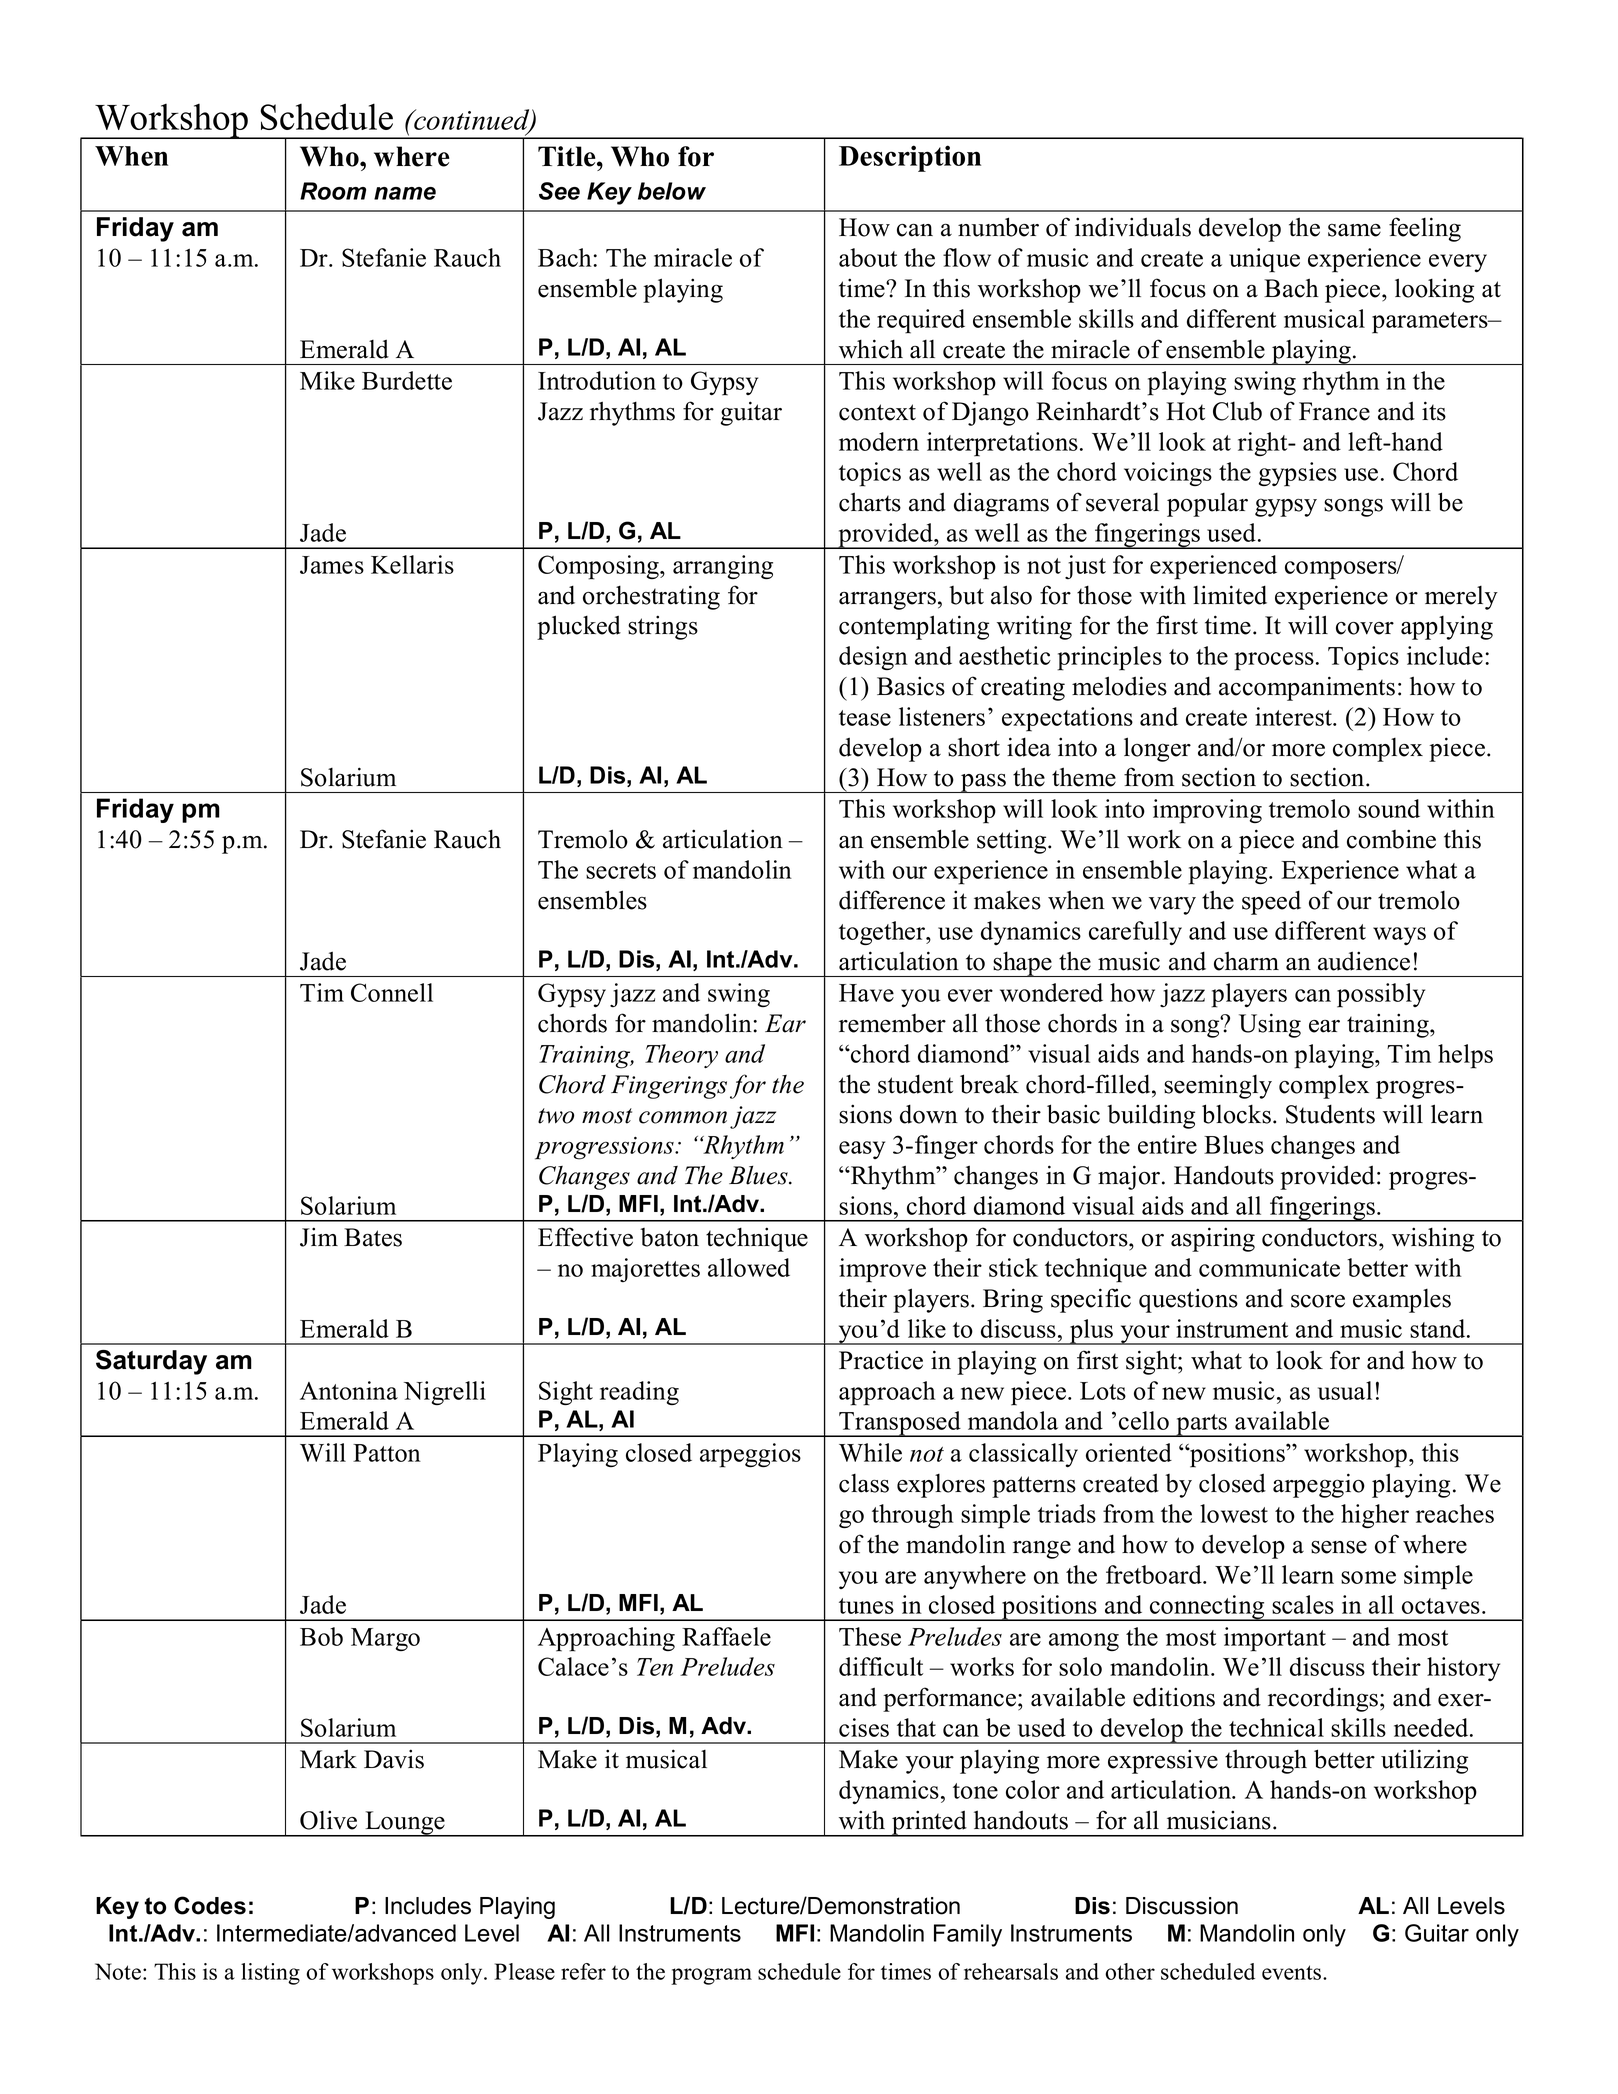 This screenshot has height=2094, width=1618. I want to click on Room, so click(333, 191).
